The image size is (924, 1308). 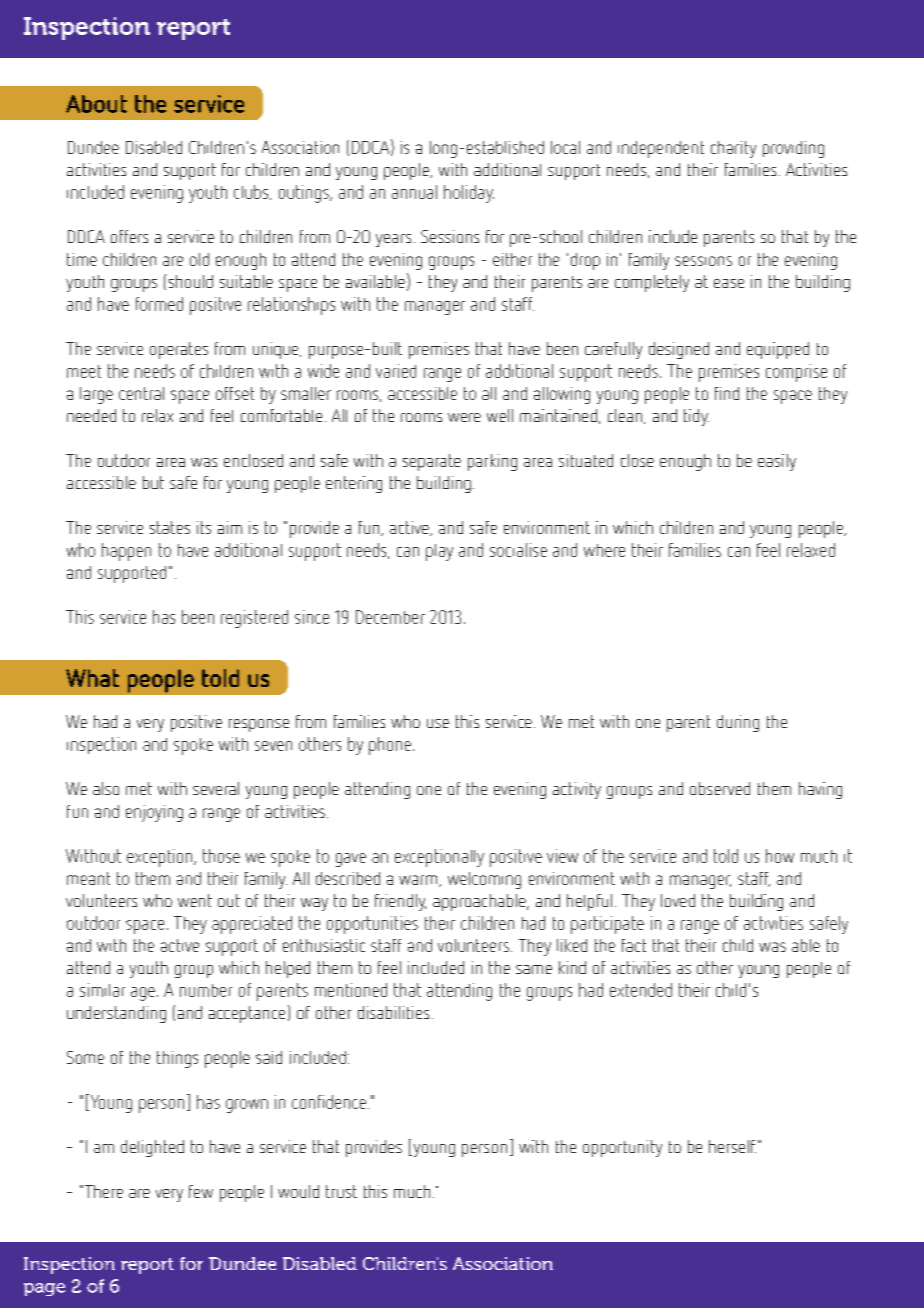 I want to click on use, so click(x=438, y=723).
